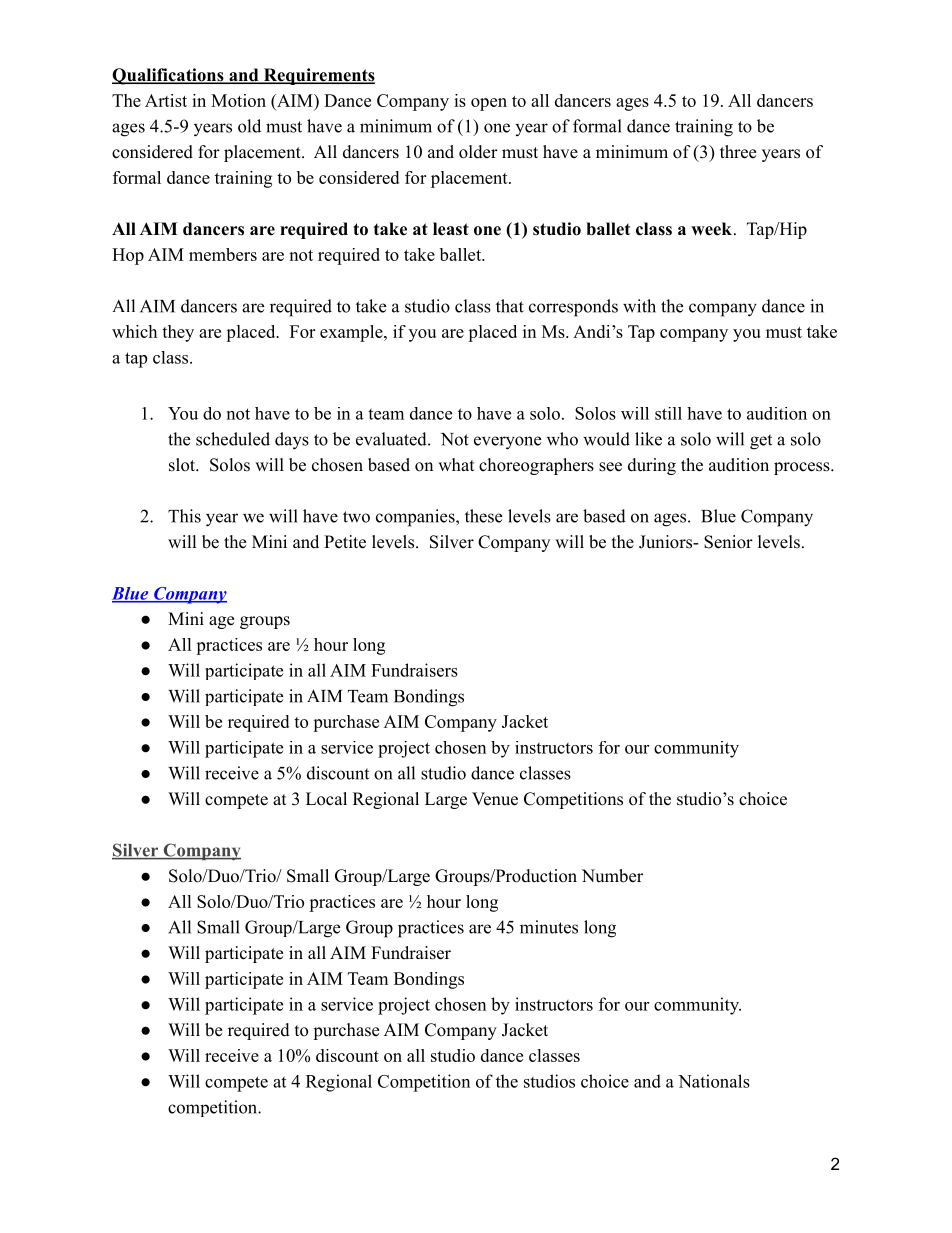 The width and height of the screenshot is (952, 1233). What do you see at coordinates (238, 100) in the screenshot?
I see `Motion` at bounding box center [238, 100].
